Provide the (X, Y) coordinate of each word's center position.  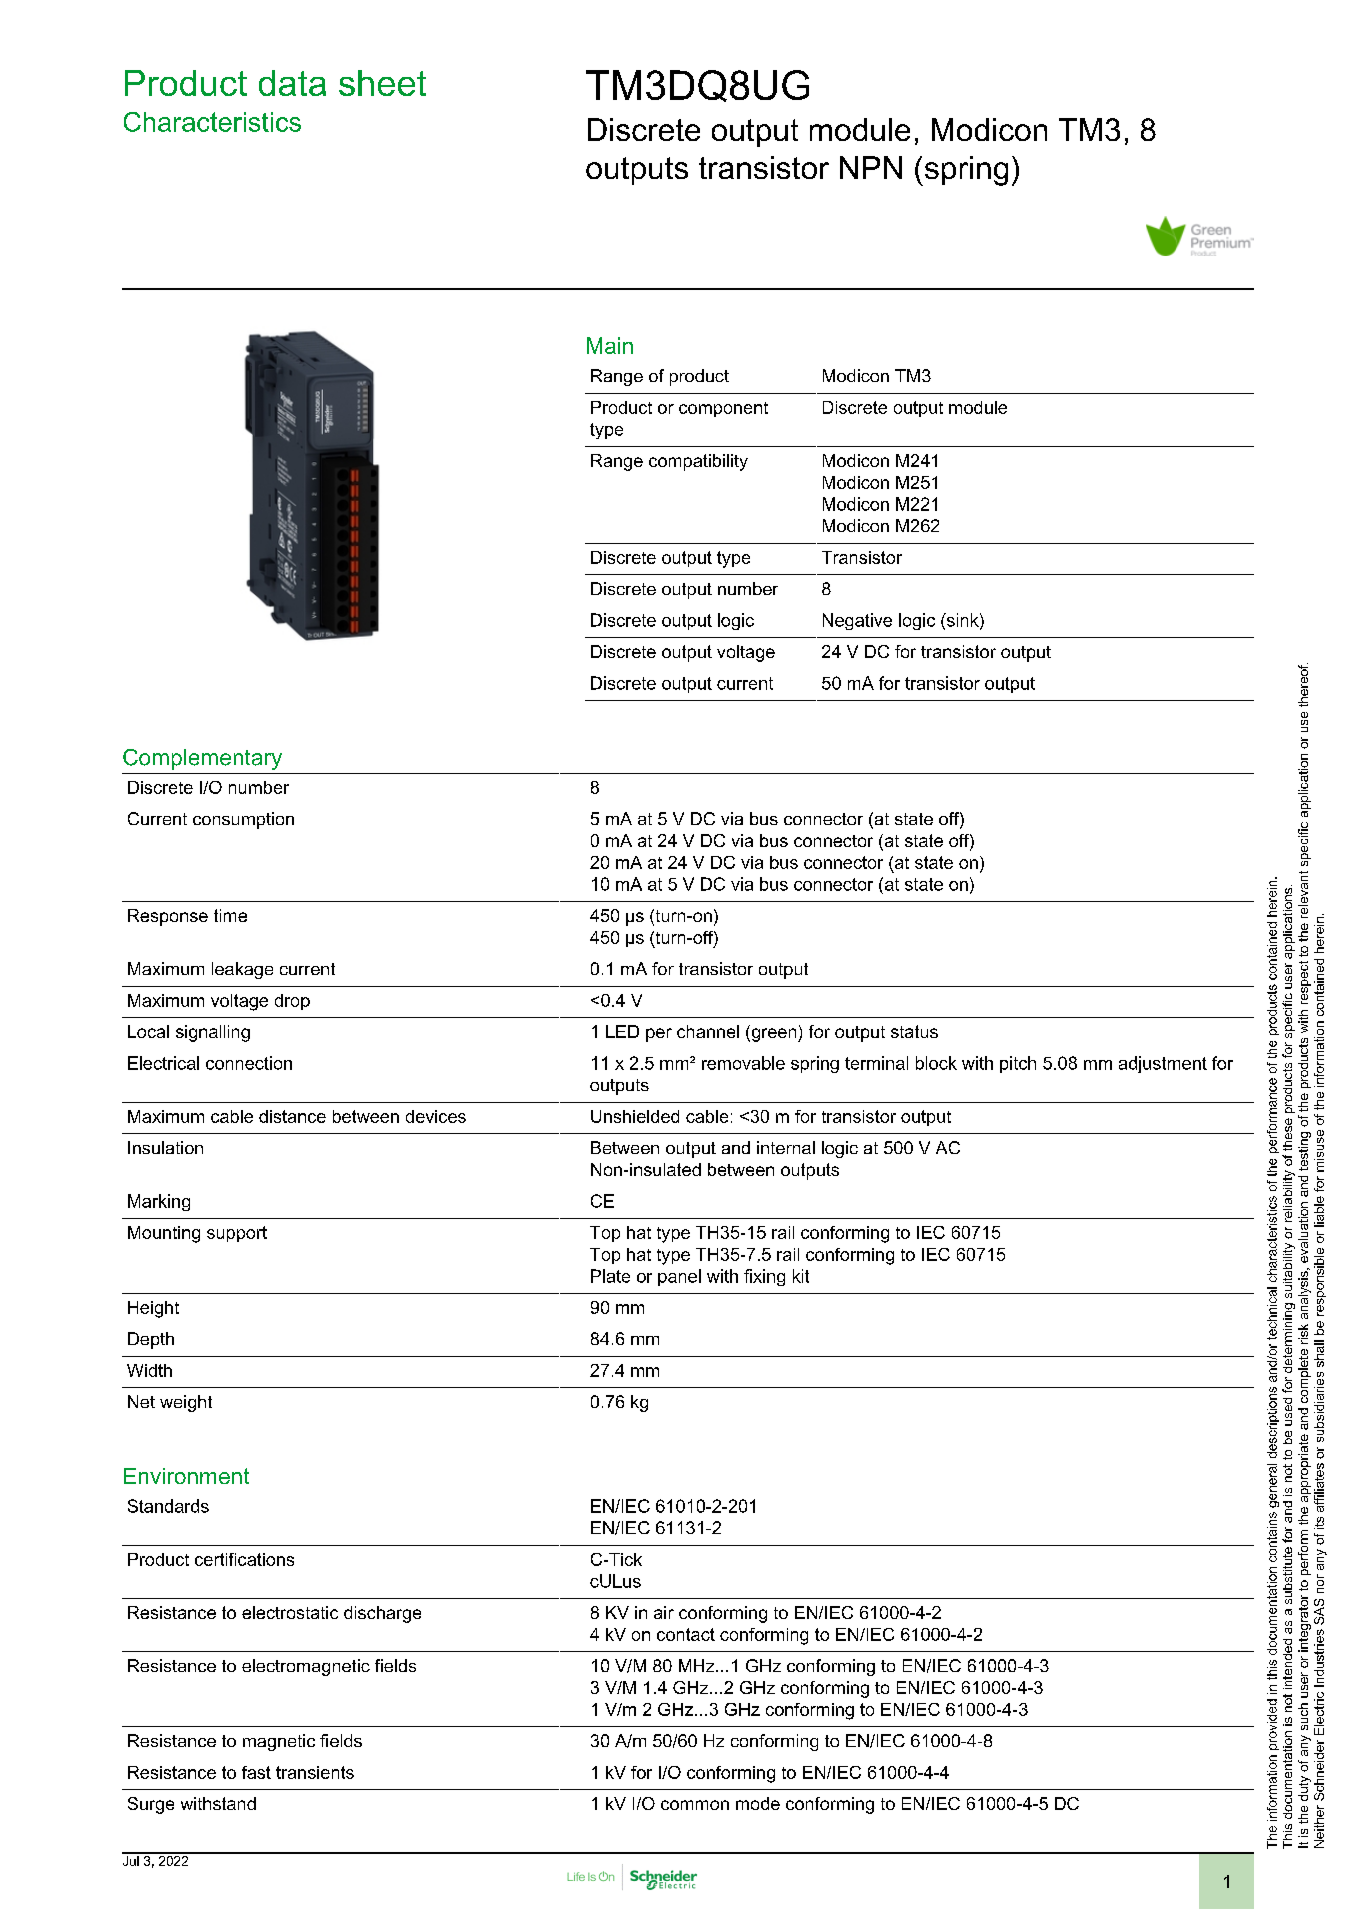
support (237, 1234)
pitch (1018, 1064)
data (292, 83)
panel (679, 1277)
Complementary (202, 759)
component (723, 409)
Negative (857, 621)
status (914, 1031)
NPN (871, 167)
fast (256, 1772)
